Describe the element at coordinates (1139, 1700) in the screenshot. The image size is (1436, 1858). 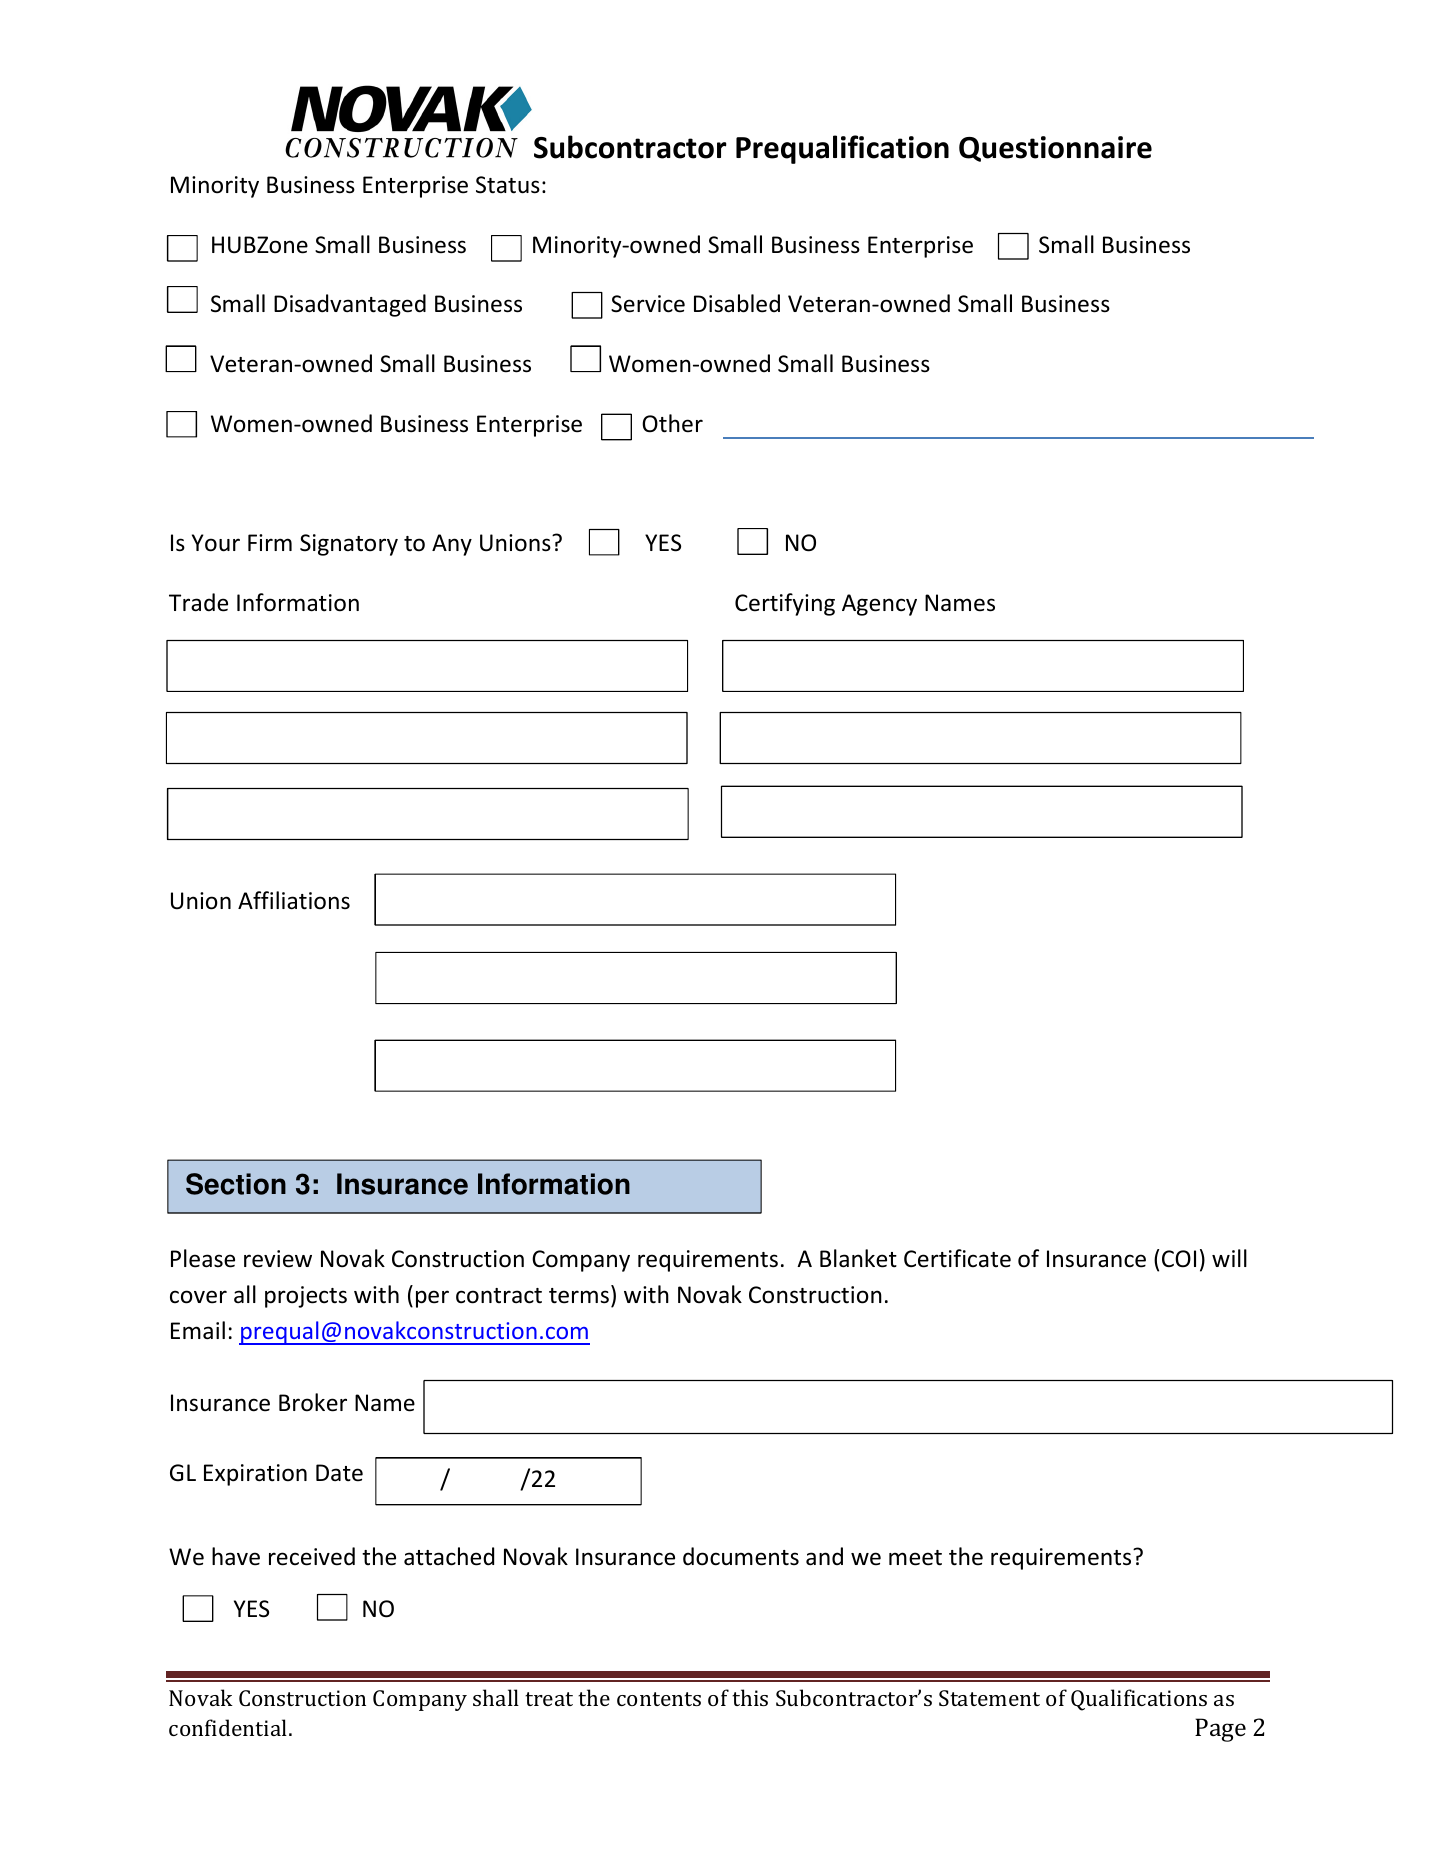
I see `Qualifications` at that location.
